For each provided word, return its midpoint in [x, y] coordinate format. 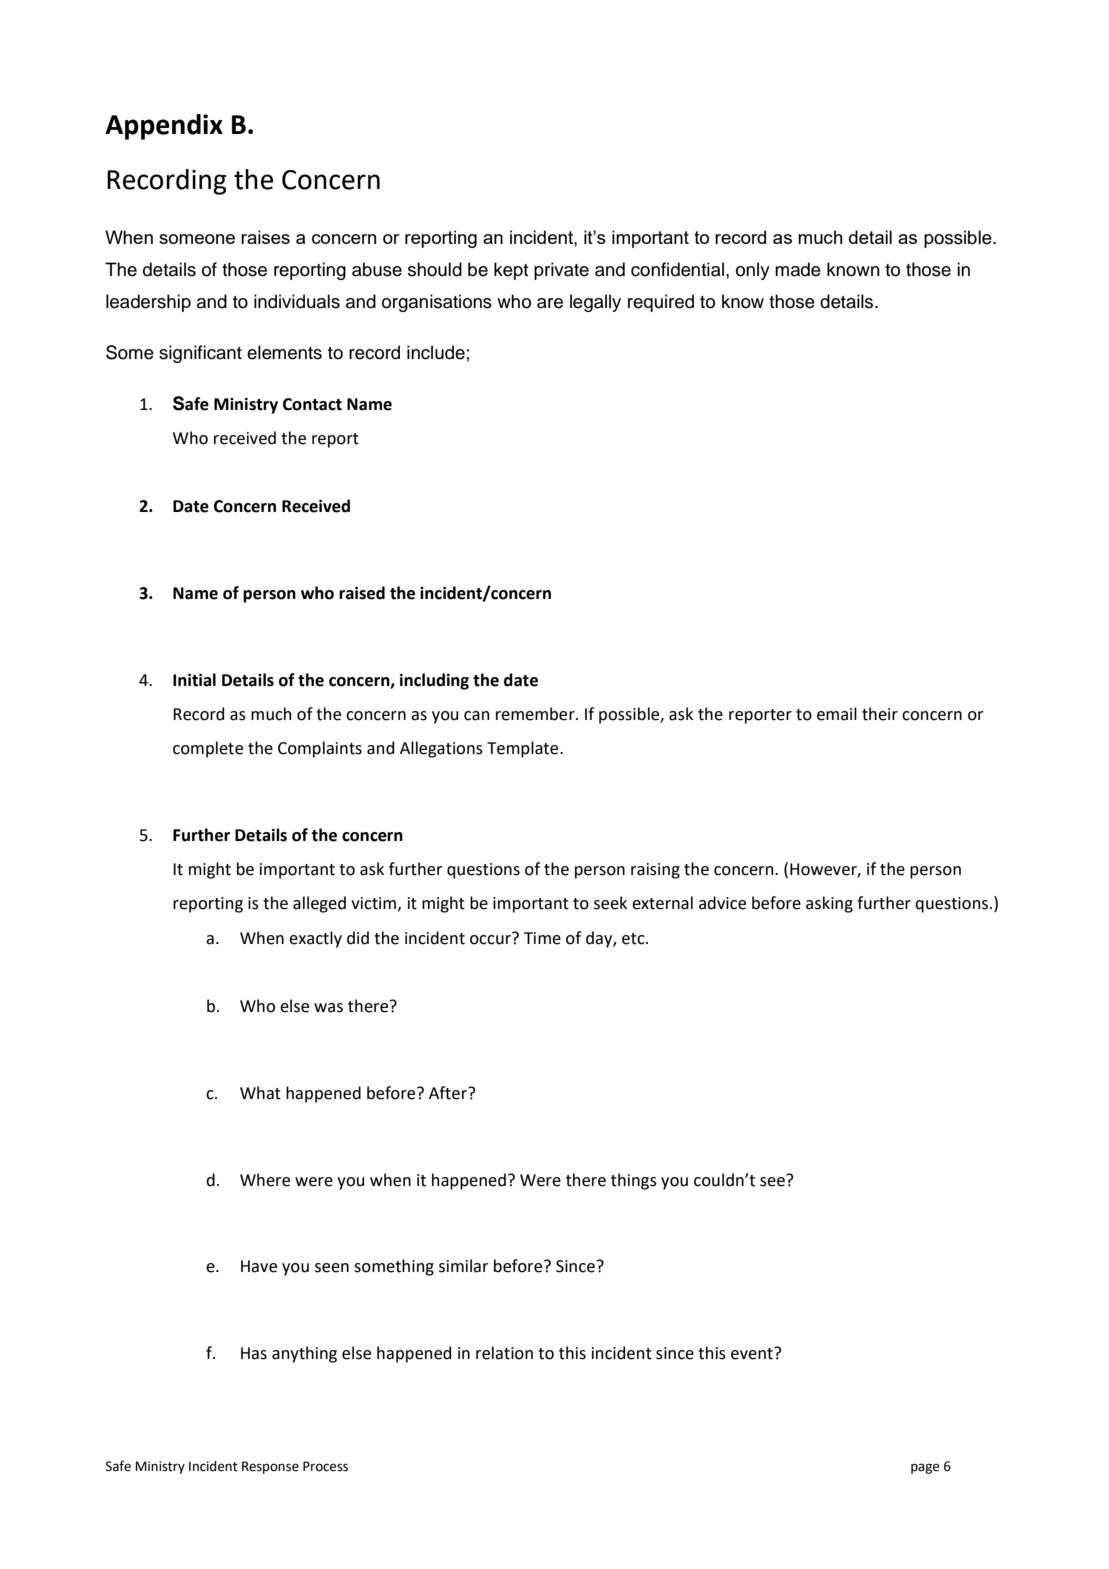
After [449, 1093]
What [260, 1093]
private [561, 271]
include [436, 352]
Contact [312, 404]
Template [524, 749]
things [634, 1181]
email [837, 714]
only [753, 271]
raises [265, 237]
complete [208, 749]
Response [270, 1467]
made [798, 269]
